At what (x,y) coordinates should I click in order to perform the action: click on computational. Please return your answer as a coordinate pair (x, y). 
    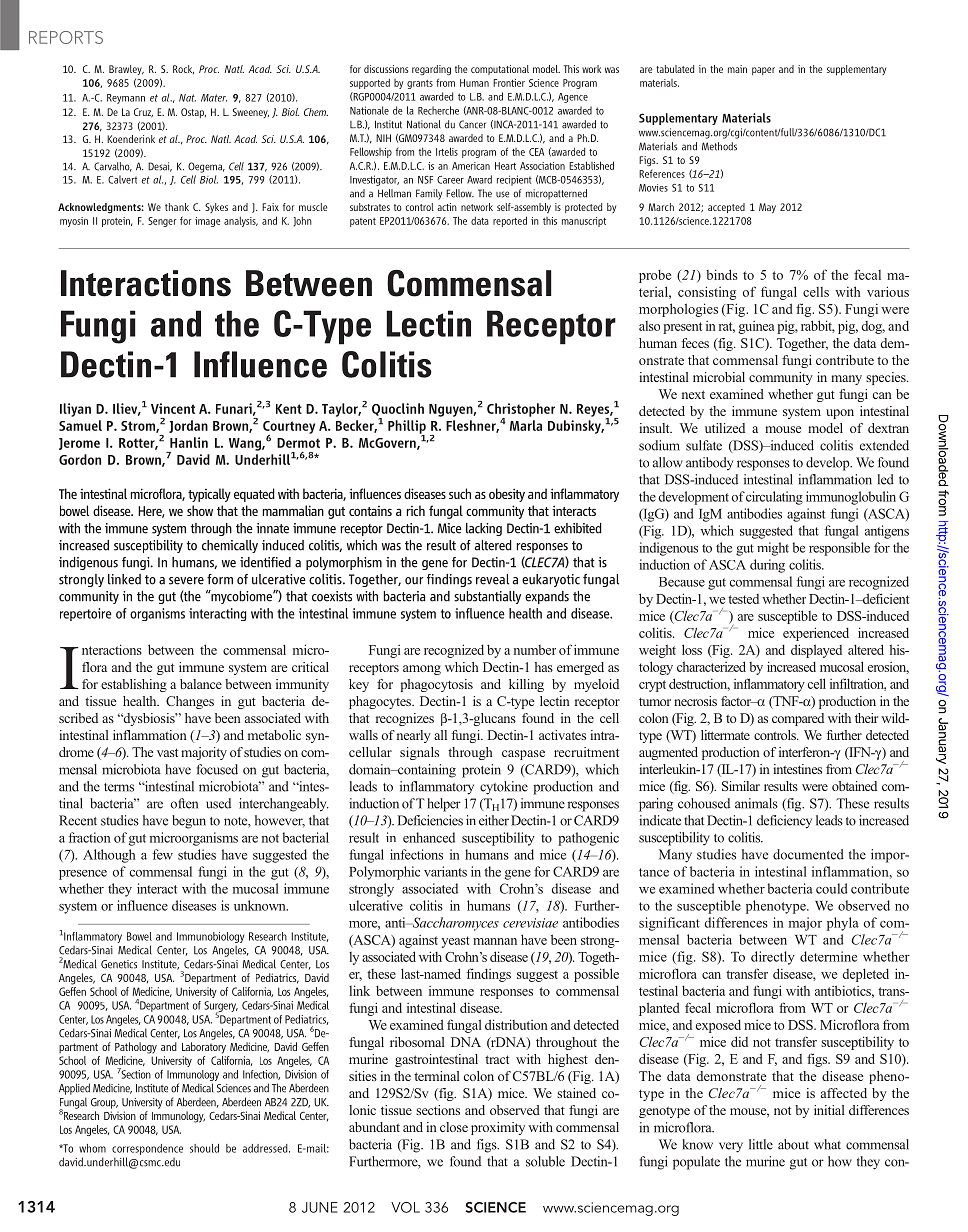
    Looking at the image, I should click on (500, 70).
